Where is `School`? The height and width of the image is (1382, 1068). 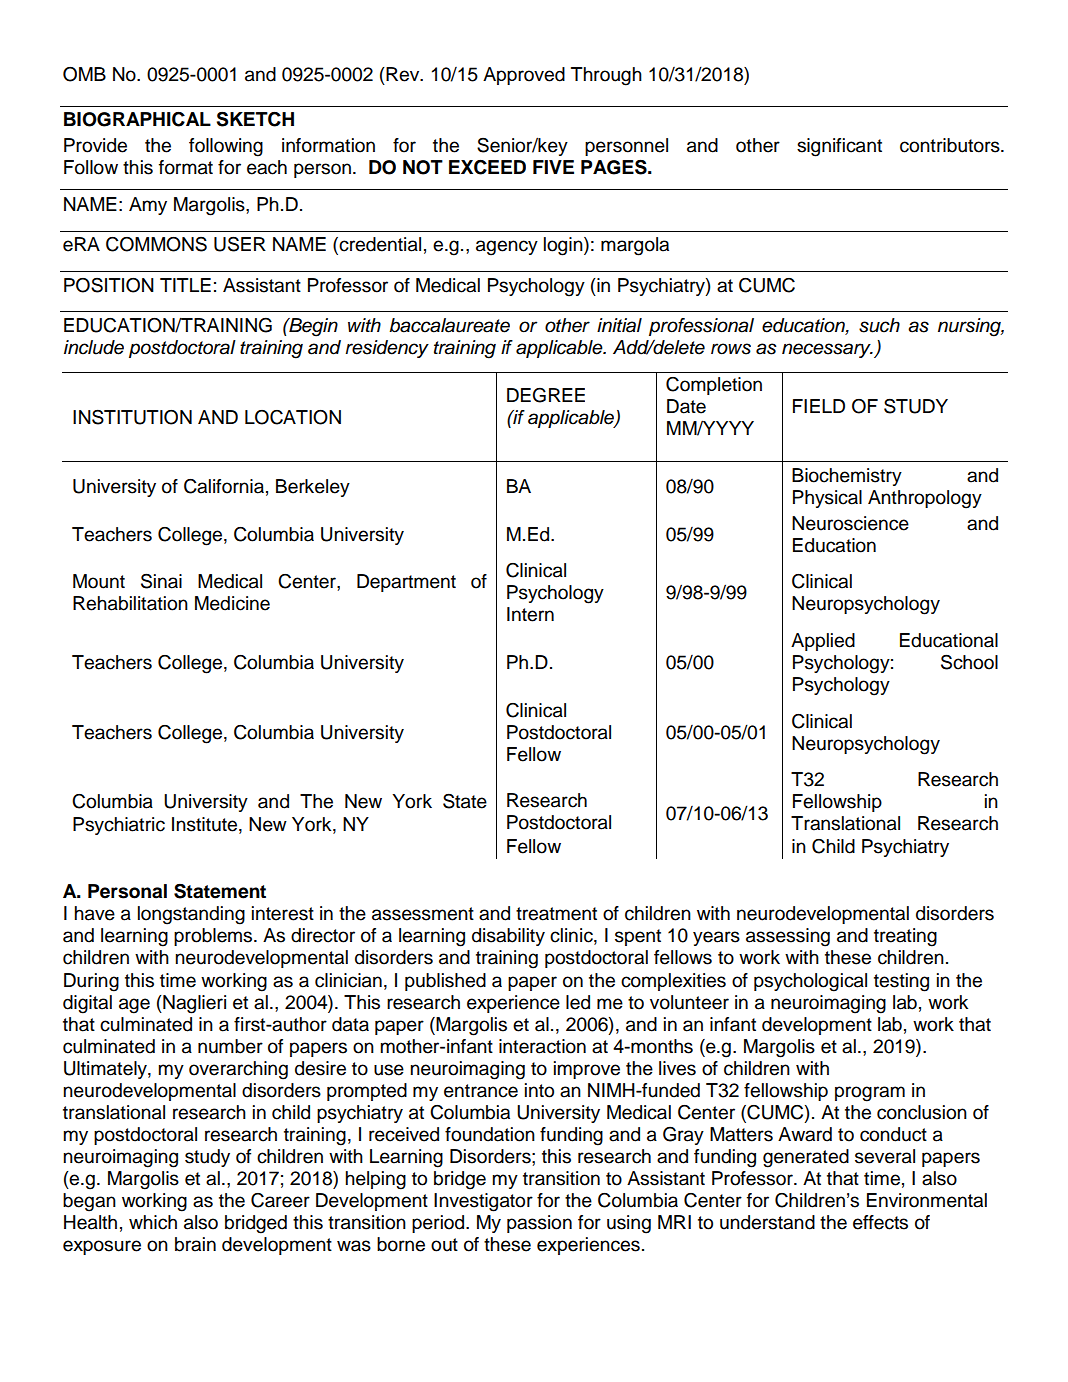 School is located at coordinates (969, 662).
